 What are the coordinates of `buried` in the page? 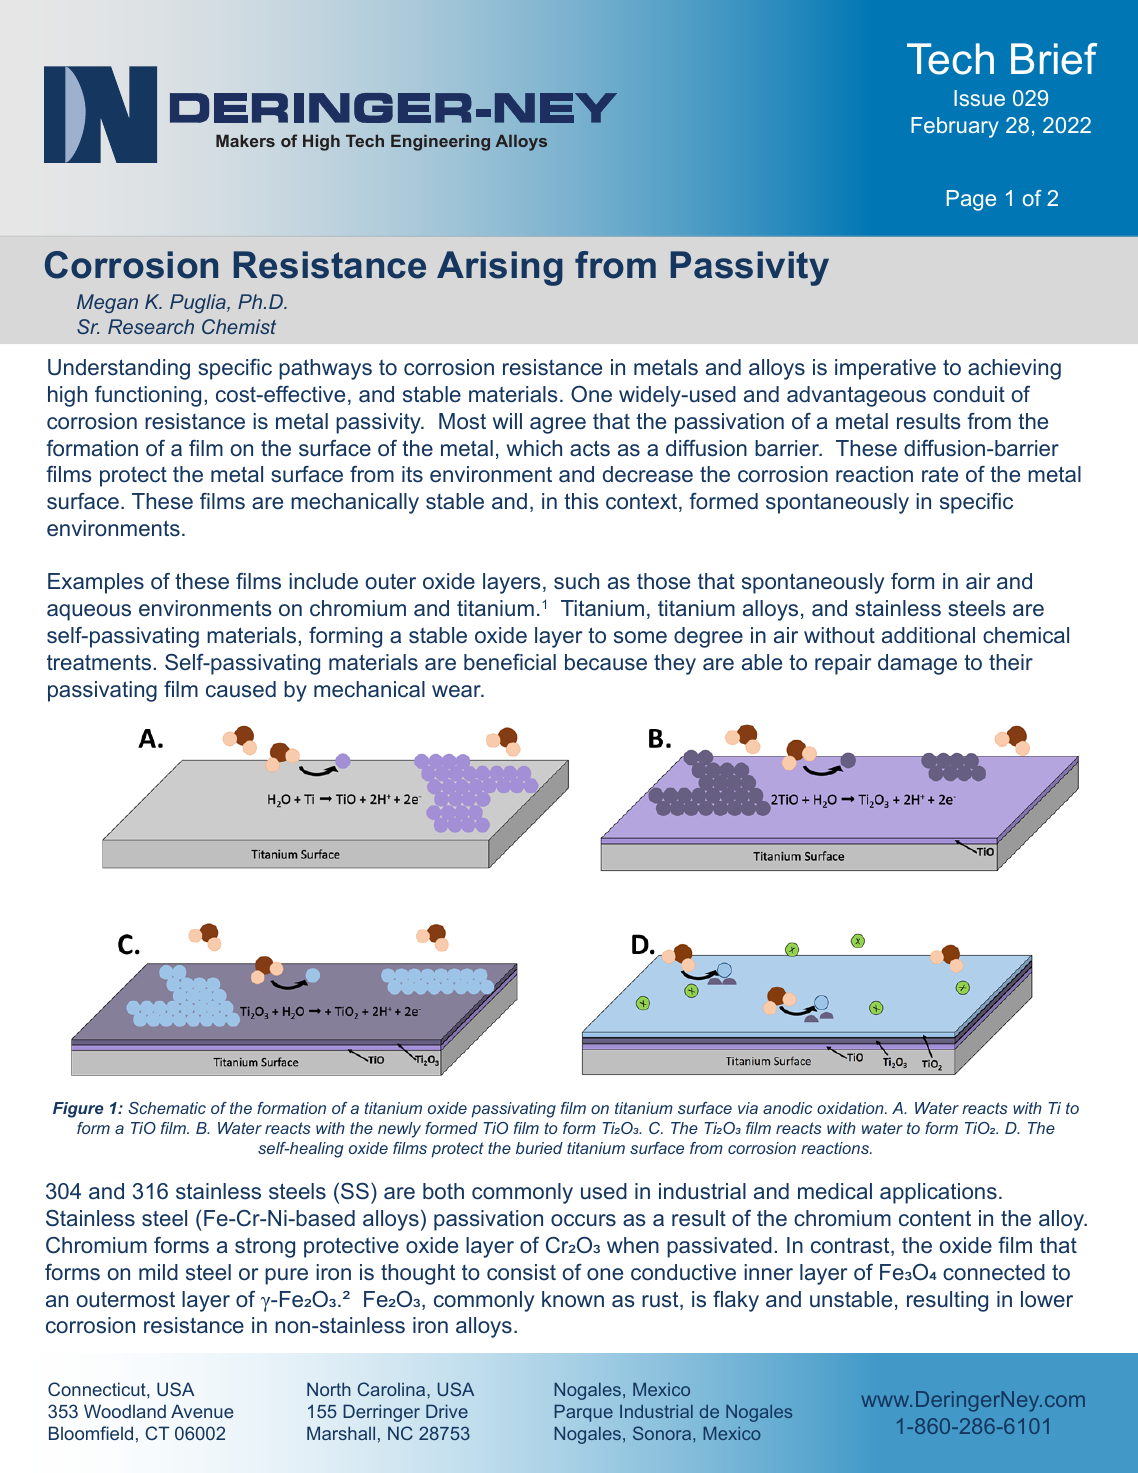 It's located at (539, 1148).
